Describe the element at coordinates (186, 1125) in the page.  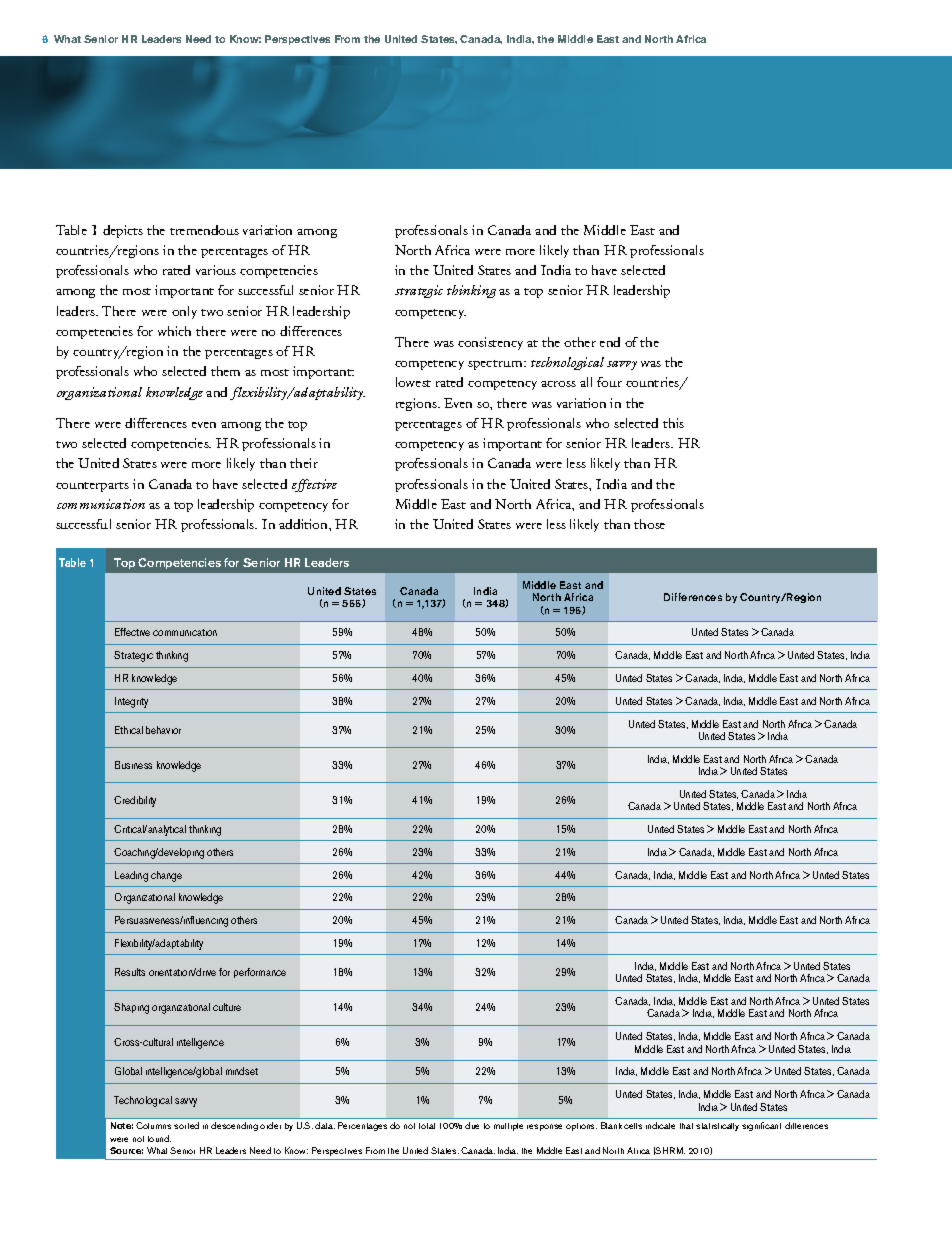
I see `sorted` at that location.
